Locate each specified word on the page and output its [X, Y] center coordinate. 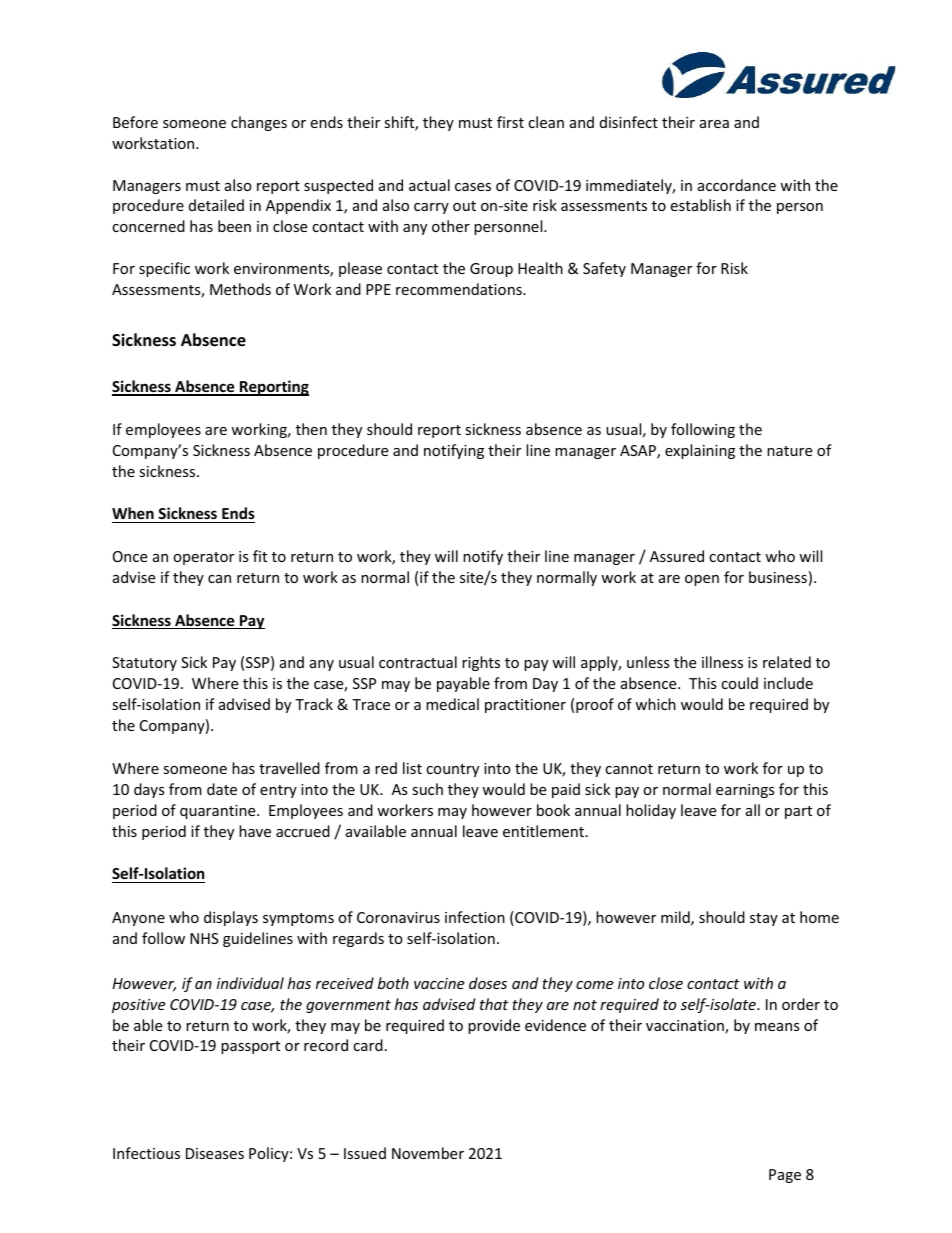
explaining [700, 451]
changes [259, 123]
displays [231, 918]
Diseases [215, 1153]
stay [764, 919]
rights [481, 663]
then [311, 429]
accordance [737, 185]
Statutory [144, 664]
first [510, 122]
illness [722, 662]
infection [475, 917]
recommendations [460, 289]
